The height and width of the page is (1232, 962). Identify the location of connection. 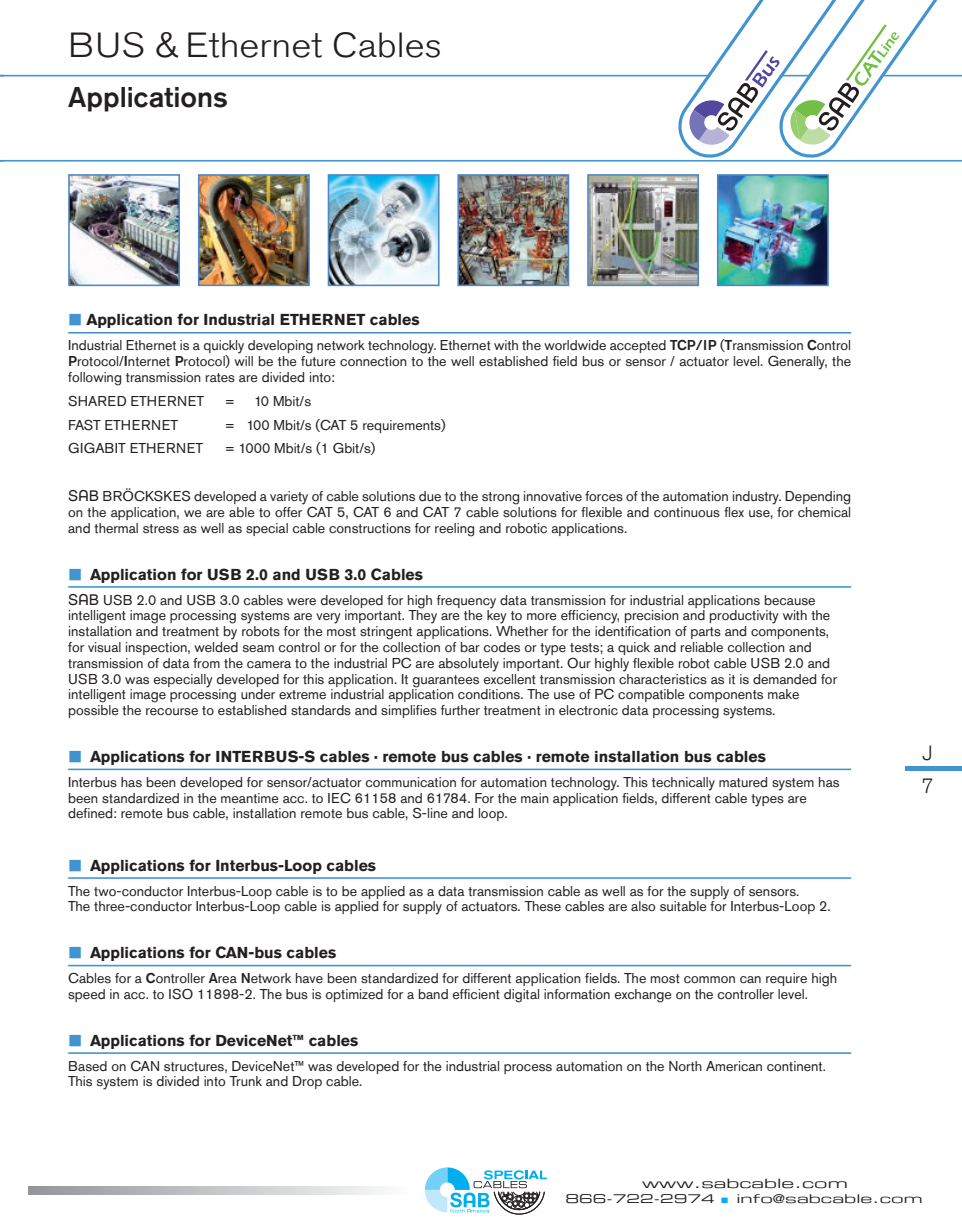
(373, 361).
